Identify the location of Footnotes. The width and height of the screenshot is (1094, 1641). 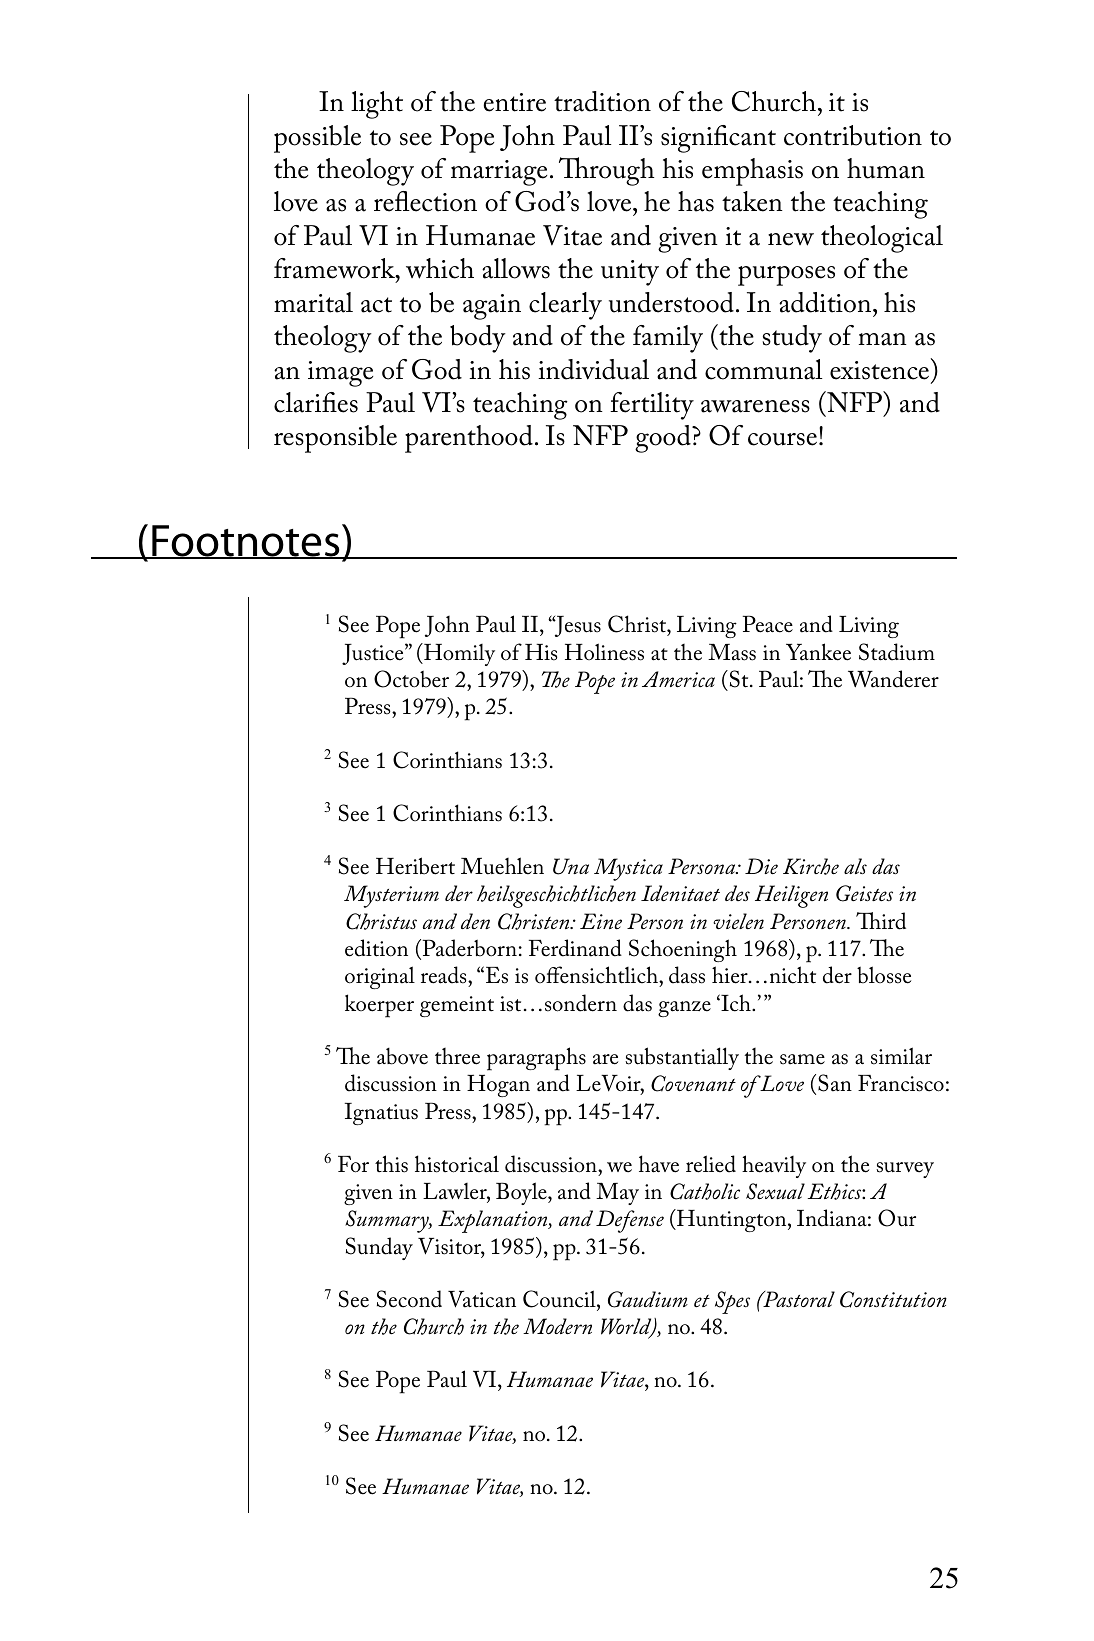
(246, 542).
